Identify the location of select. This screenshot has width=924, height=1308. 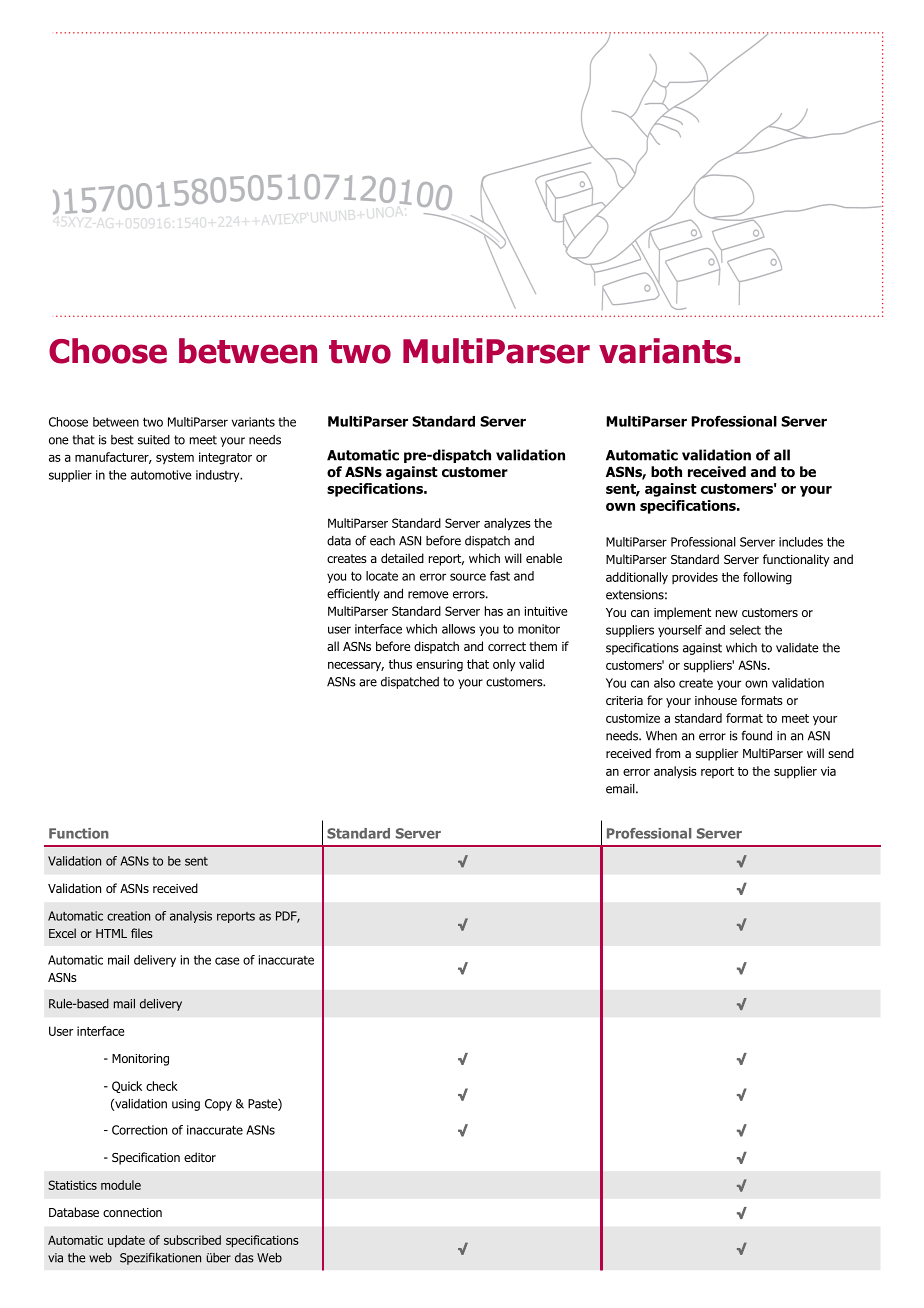
(745, 630).
